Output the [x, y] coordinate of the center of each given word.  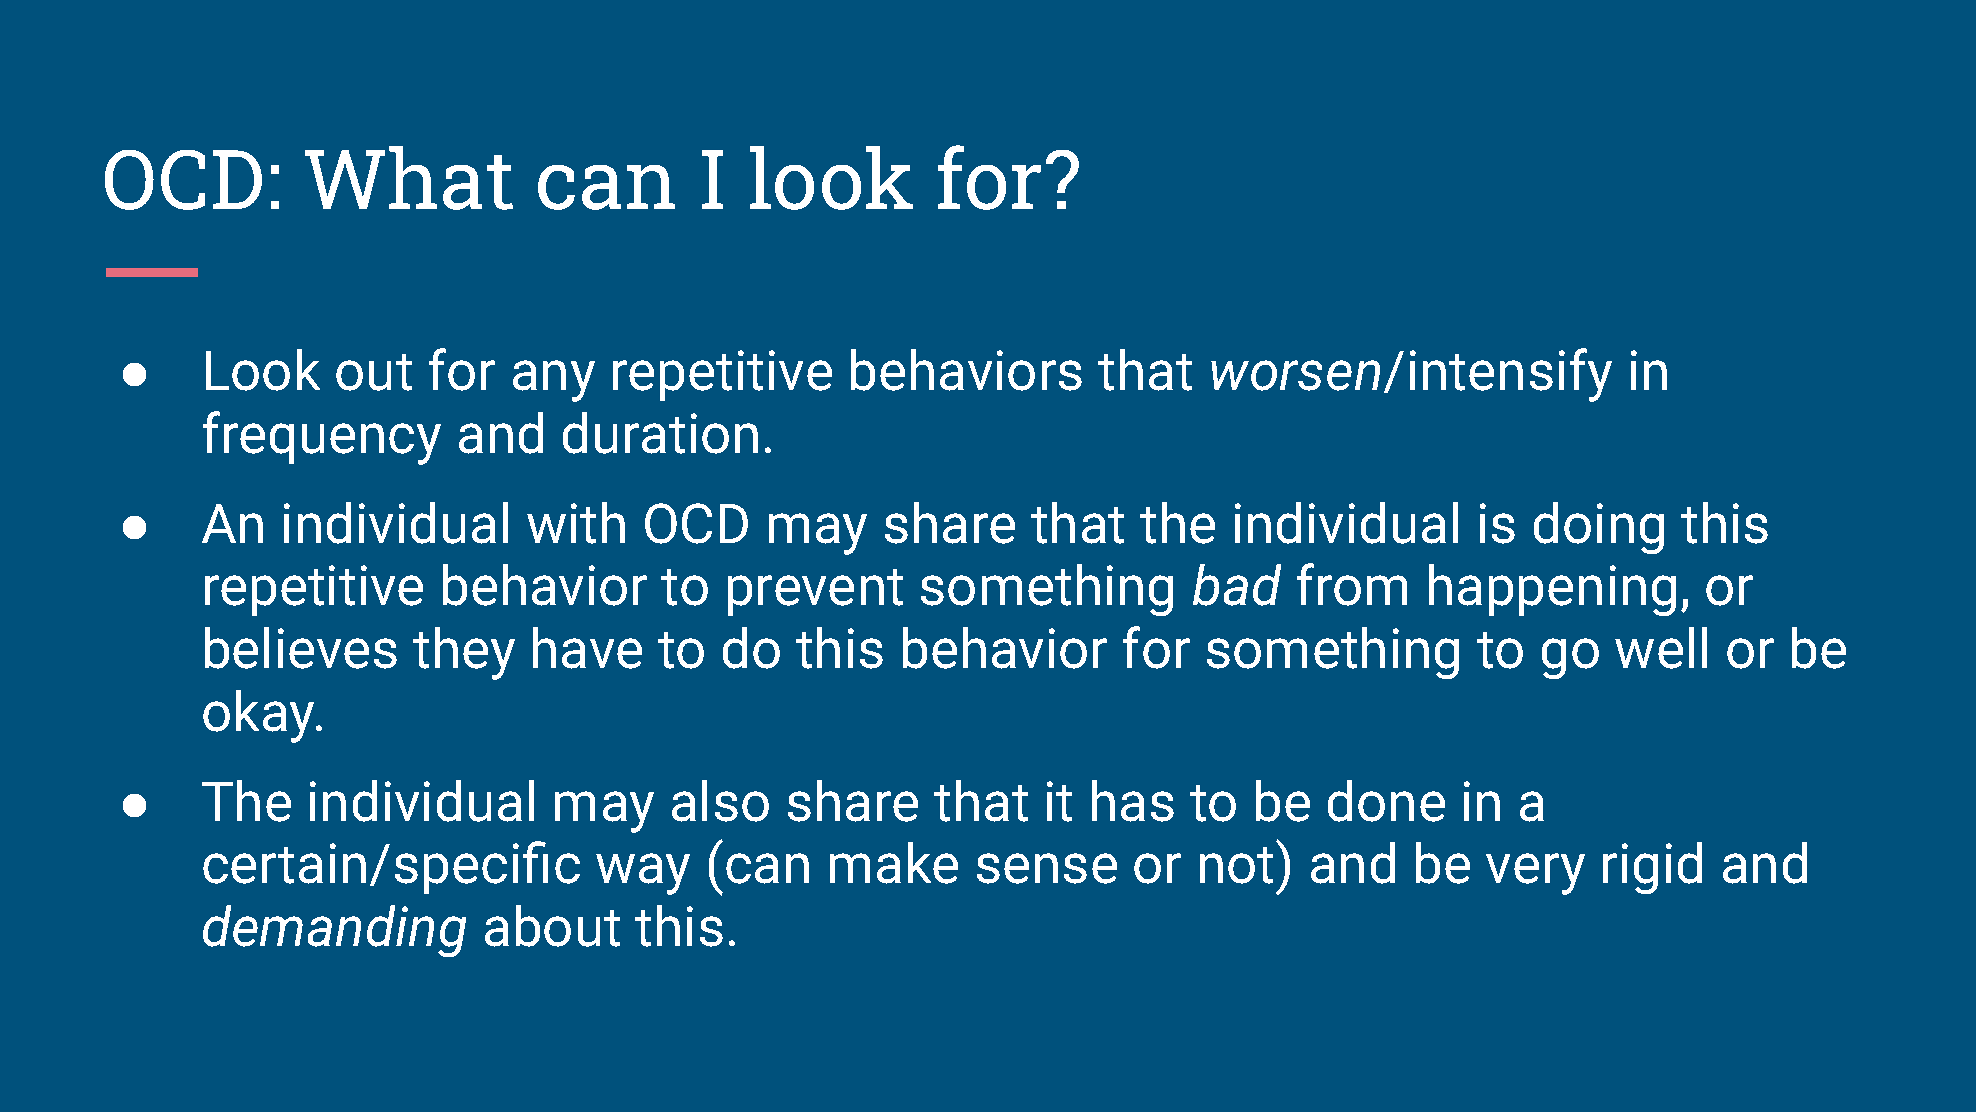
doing [1599, 528]
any [554, 381]
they [464, 653]
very [1535, 874]
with [576, 523]
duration [660, 433]
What [409, 178]
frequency [322, 438]
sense [1047, 868]
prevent [815, 592]
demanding [334, 931]
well [1661, 648]
